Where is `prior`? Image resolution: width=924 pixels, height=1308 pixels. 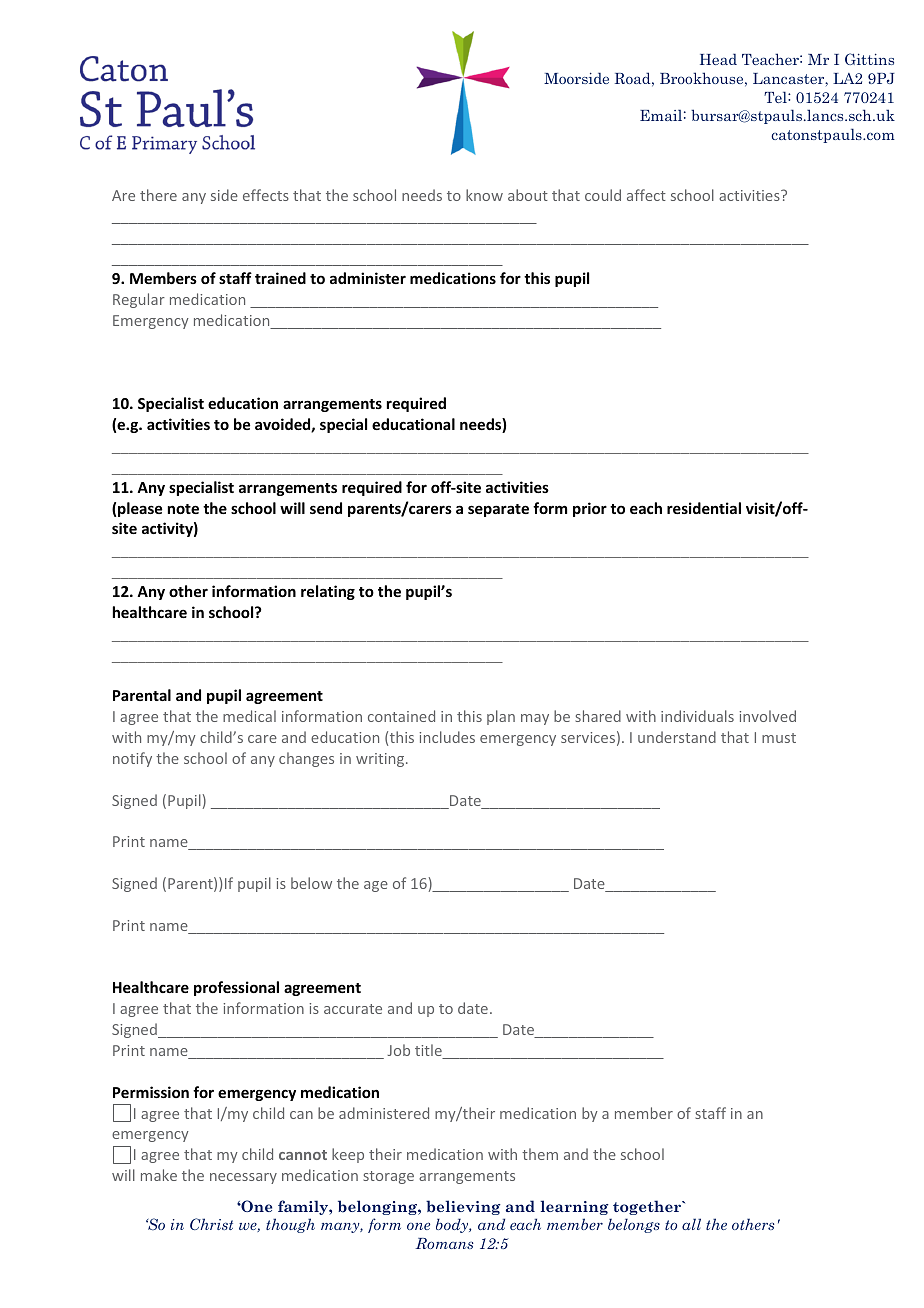
prior is located at coordinates (590, 509).
